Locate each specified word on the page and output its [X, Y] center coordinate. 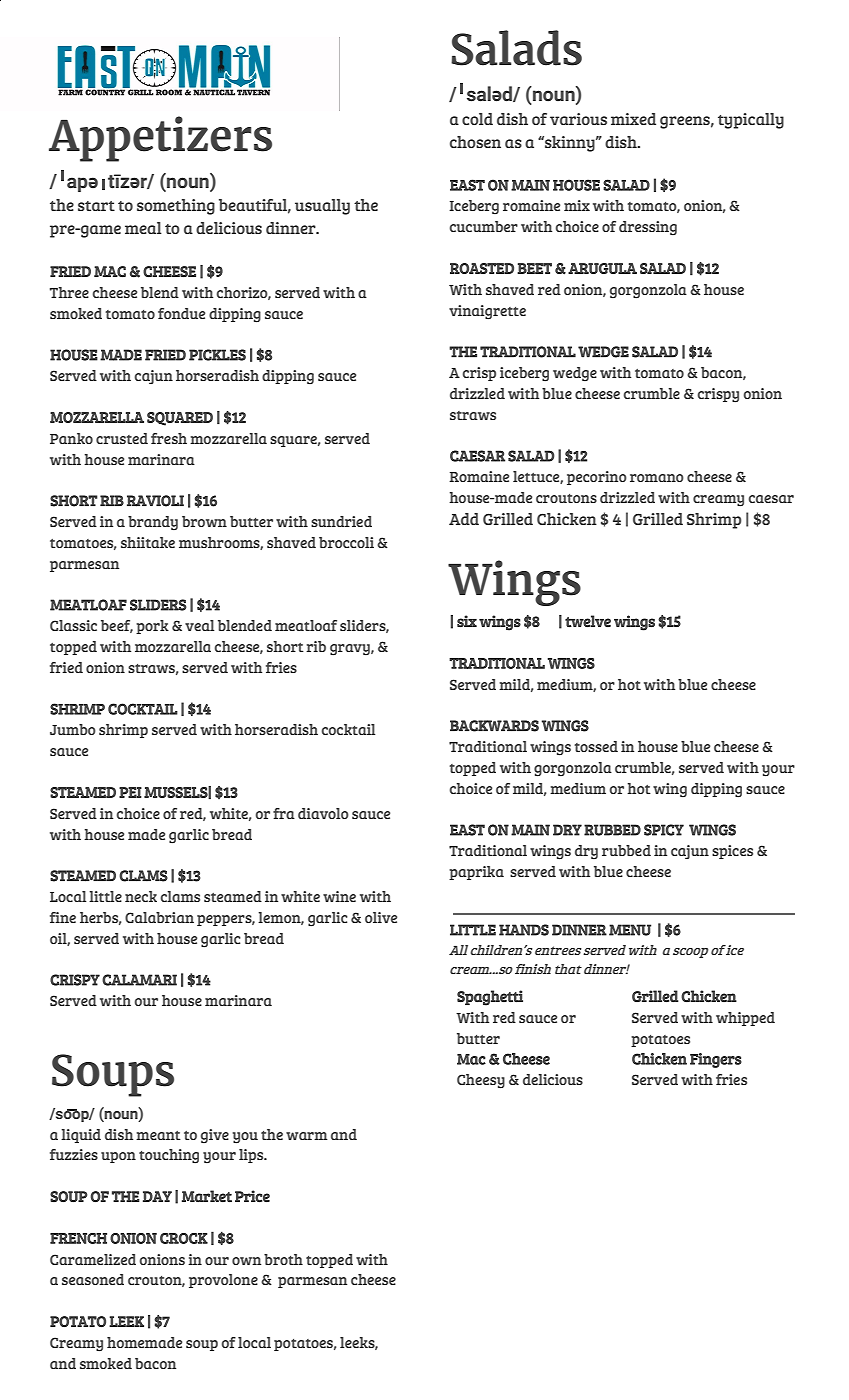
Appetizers [160, 139]
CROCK [184, 1238]
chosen [475, 142]
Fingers [716, 1060]
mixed [633, 119]
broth [283, 1259]
